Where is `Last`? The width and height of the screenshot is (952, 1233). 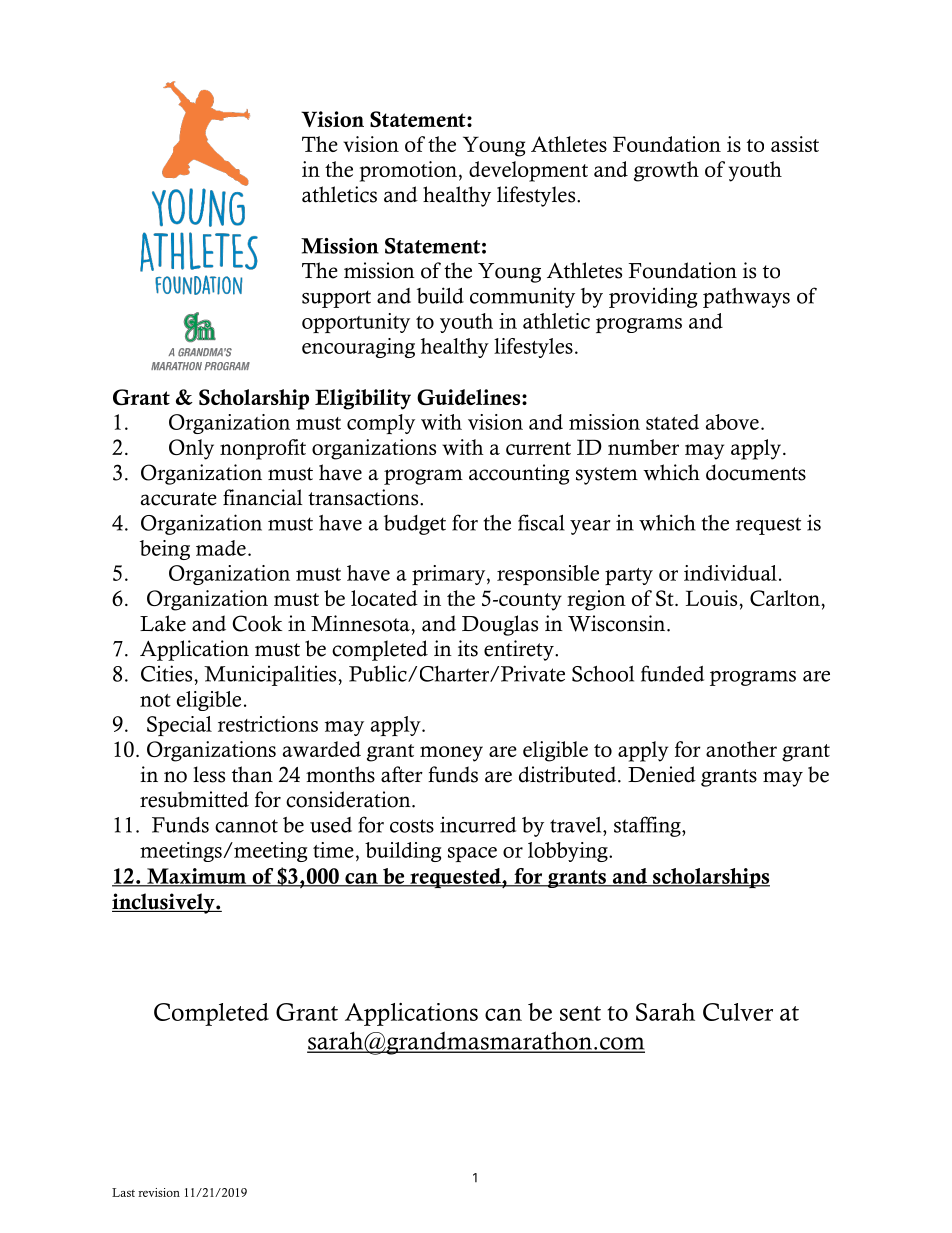 Last is located at coordinates (123, 1192).
